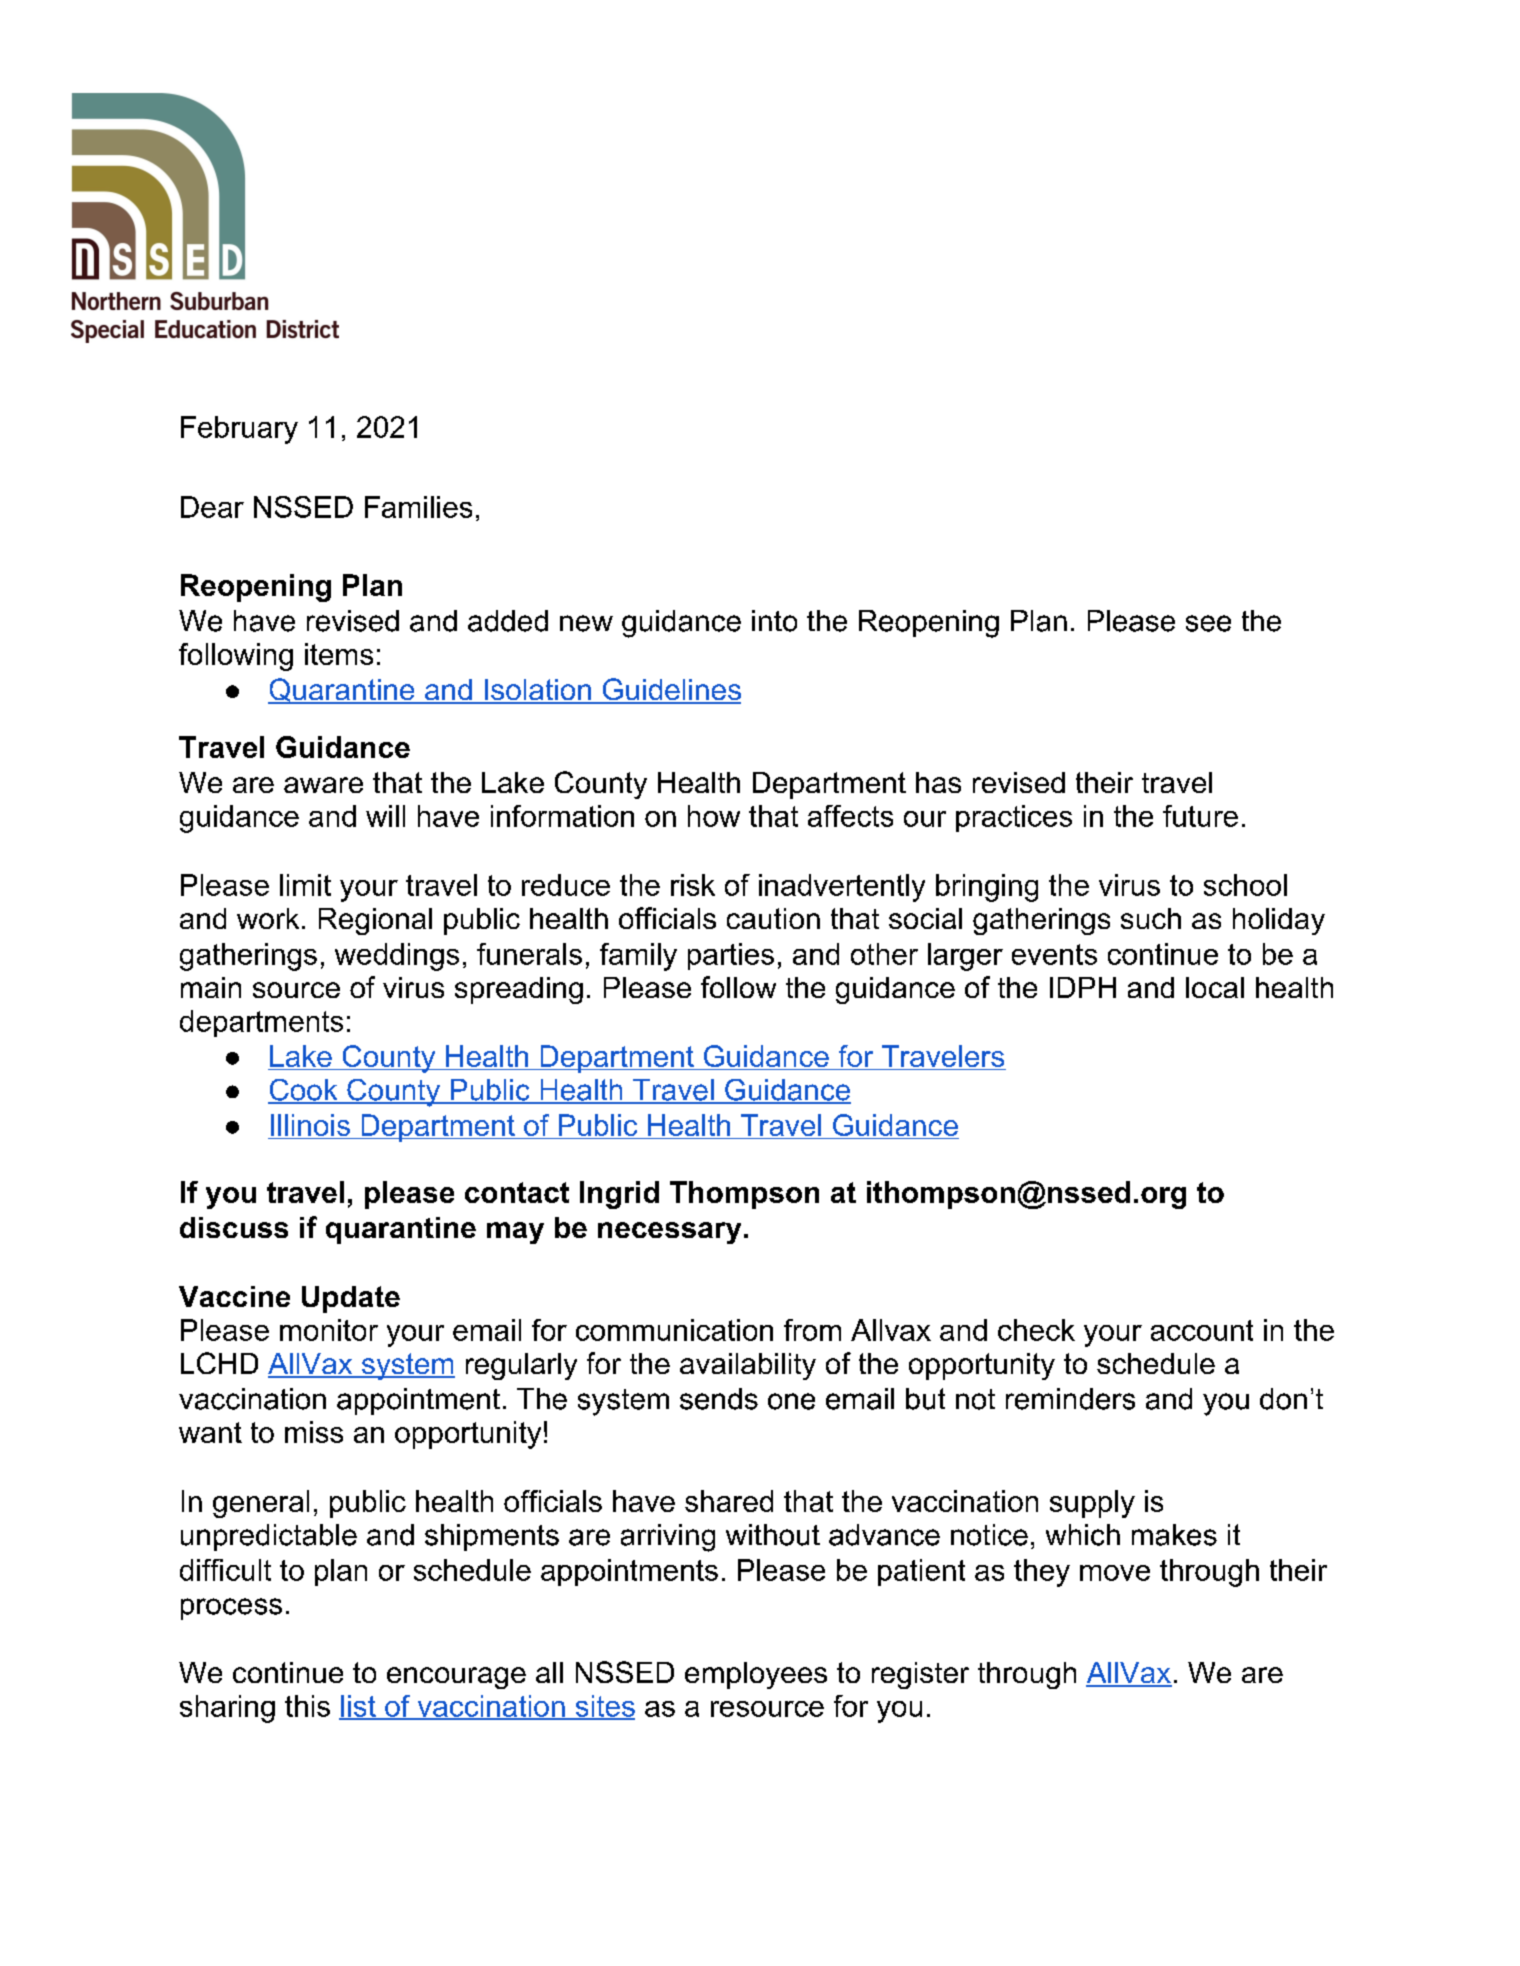 This document has width=1520, height=1966. Describe the element at coordinates (1202, 1330) in the document. I see `account` at that location.
